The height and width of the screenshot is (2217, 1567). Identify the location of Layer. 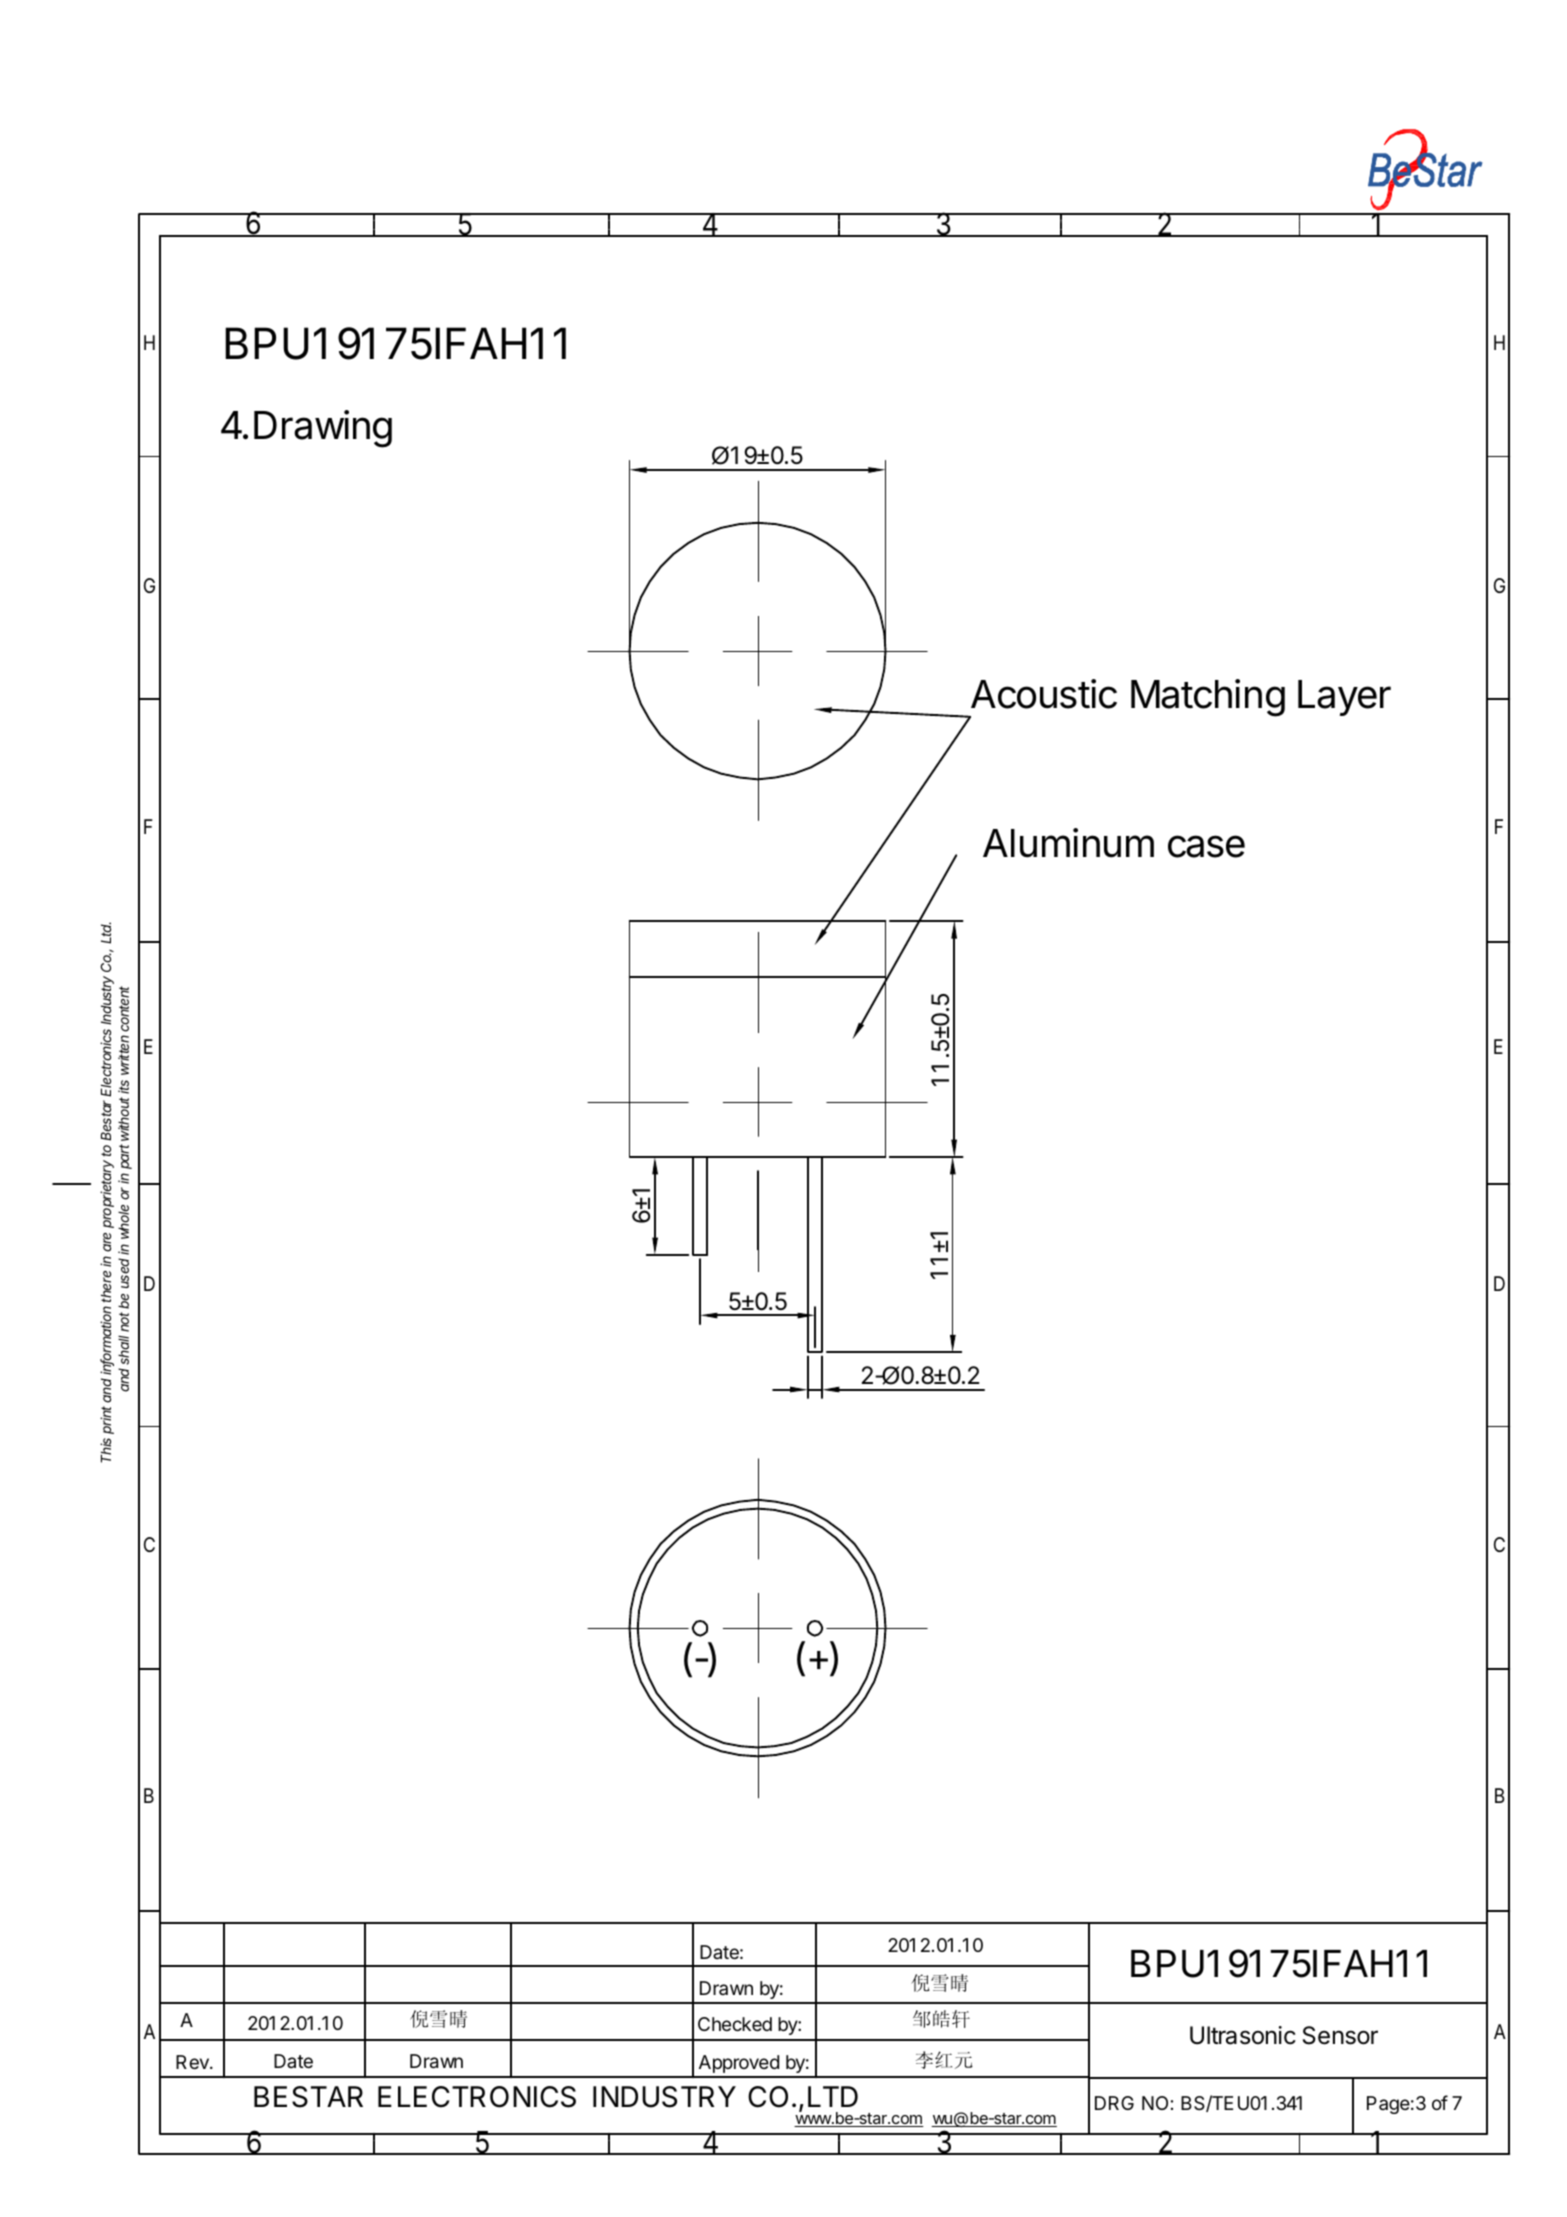
(1344, 698).
